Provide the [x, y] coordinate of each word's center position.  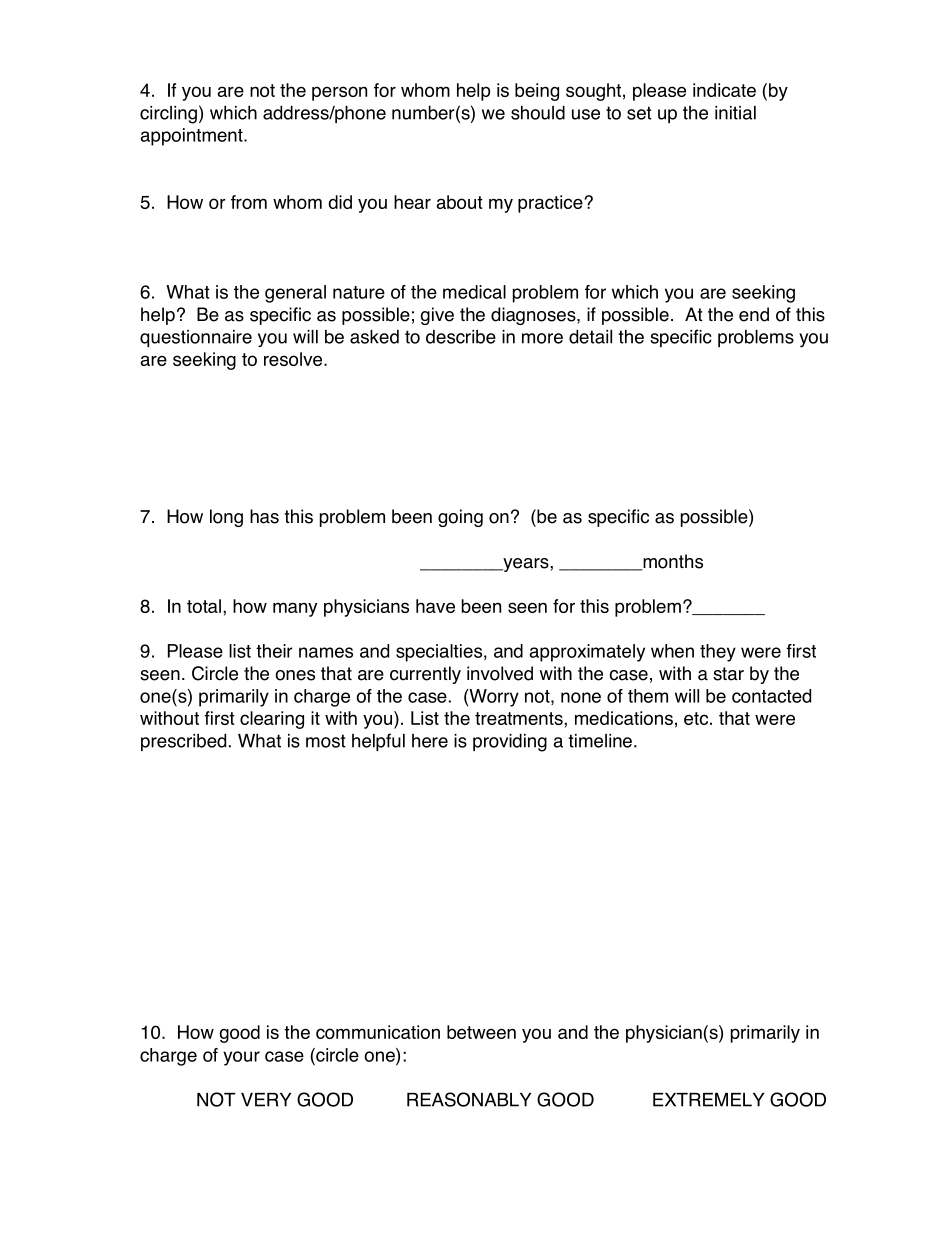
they [718, 653]
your [241, 1058]
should [538, 112]
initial [735, 113]
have [435, 606]
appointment [193, 137]
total [204, 606]
